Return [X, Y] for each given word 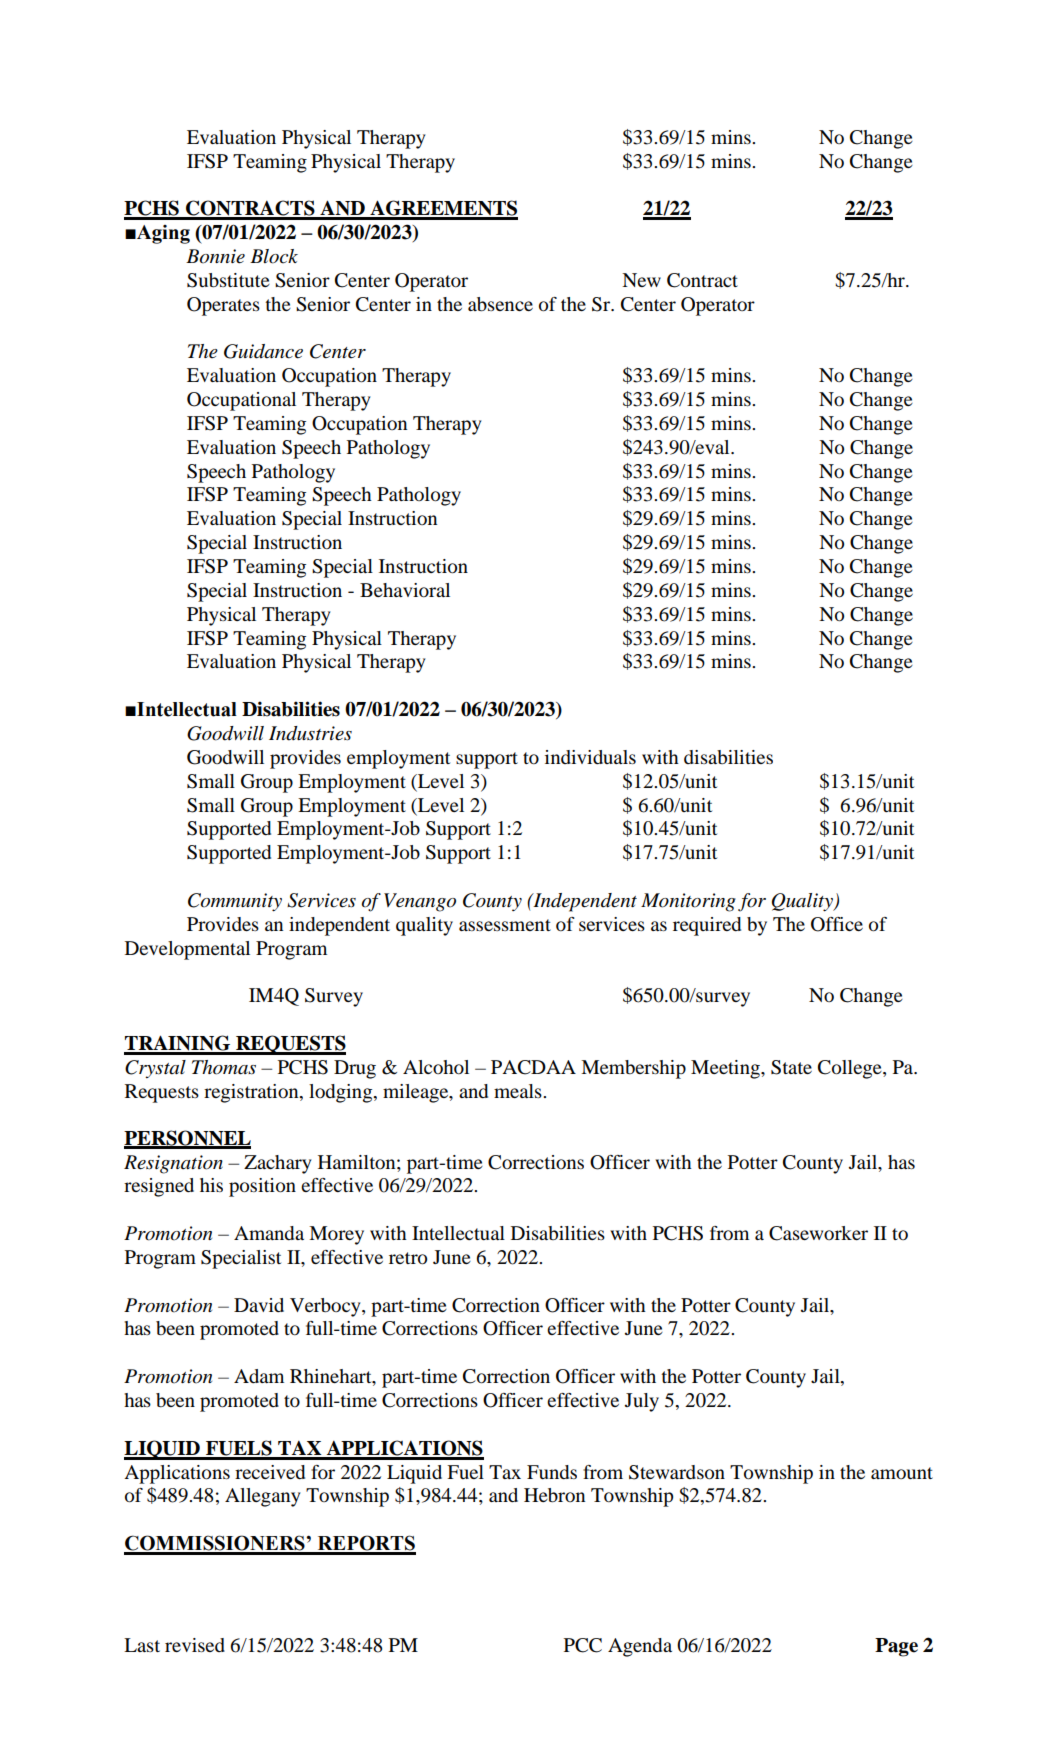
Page [896, 1647]
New [641, 280]
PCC [583, 1645]
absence [500, 304]
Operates [223, 306]
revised [195, 1645]
